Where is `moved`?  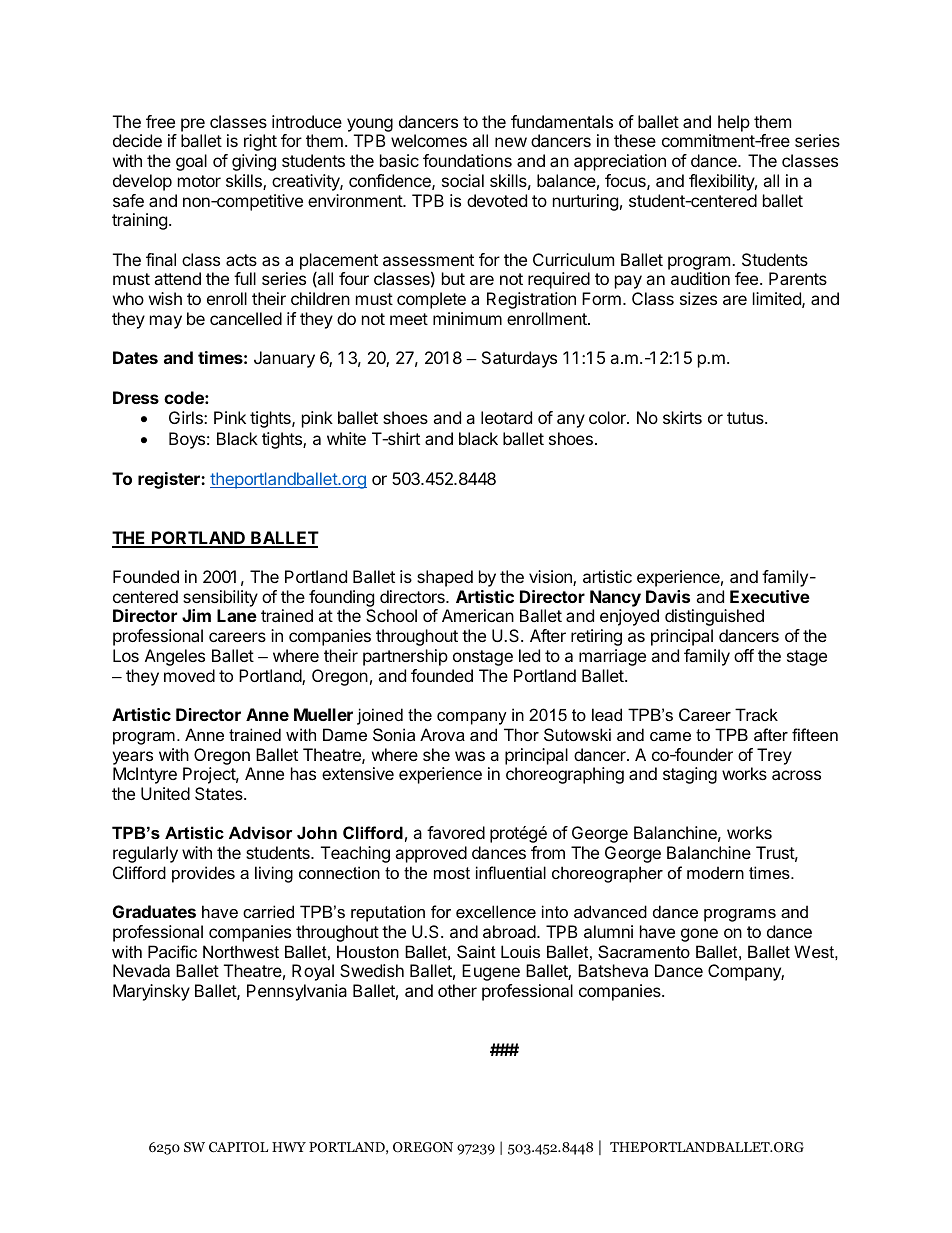 moved is located at coordinates (189, 675).
